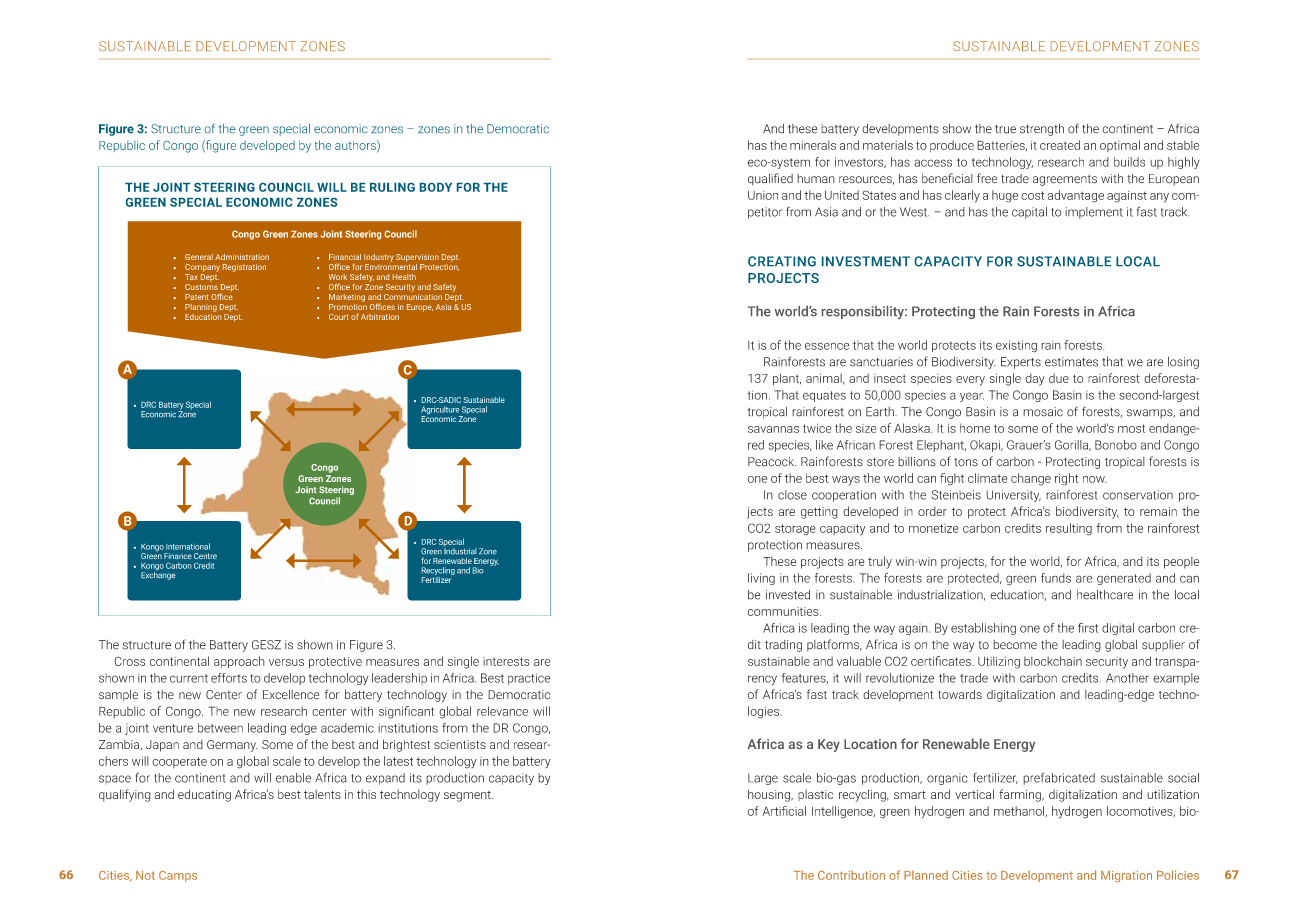 Image resolution: width=1298 pixels, height=924 pixels. What do you see at coordinates (178, 876) in the image?
I see `Camps` at bounding box center [178, 876].
